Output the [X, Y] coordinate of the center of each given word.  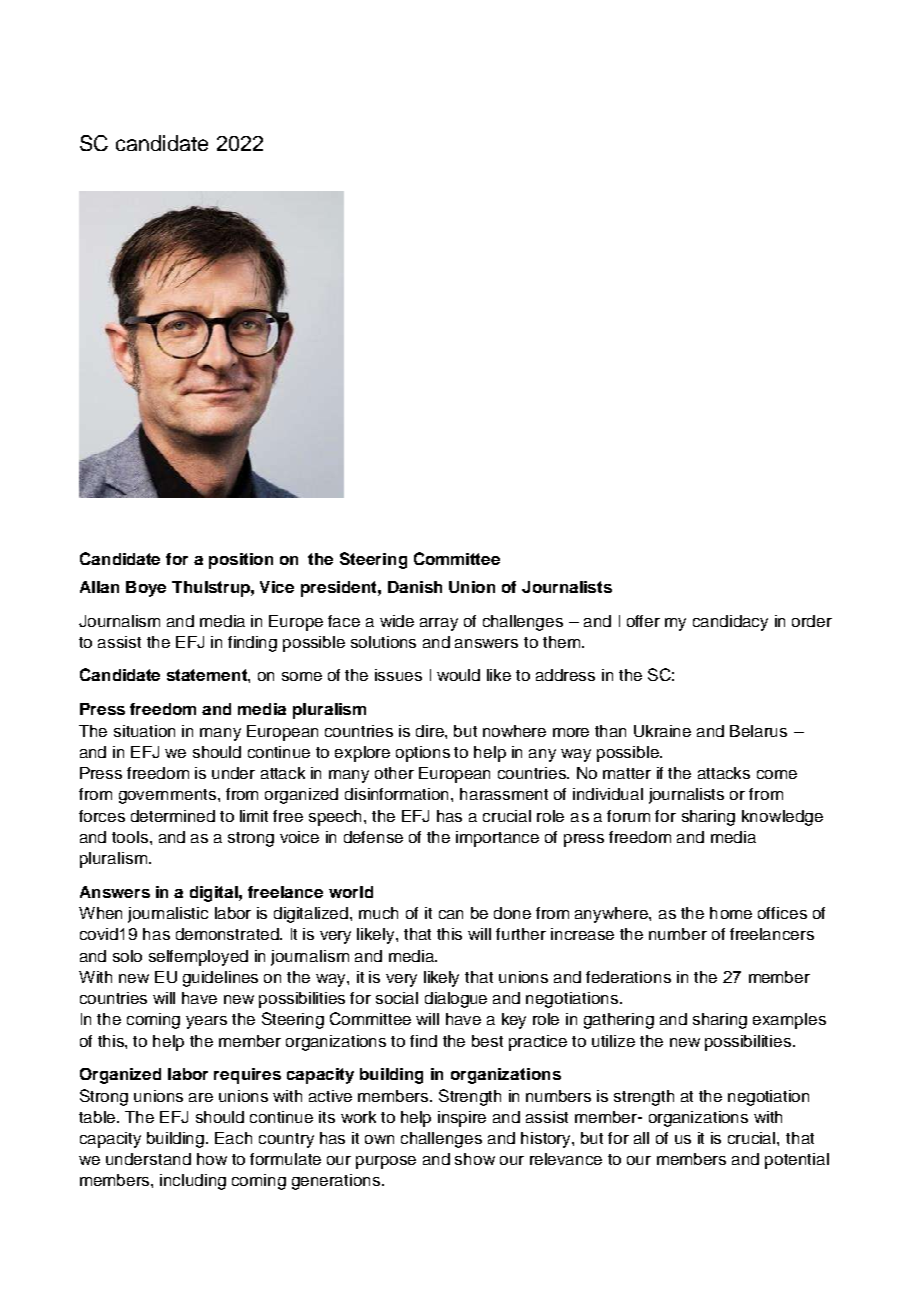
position [241, 561]
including [193, 1182]
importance [497, 839]
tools [131, 837]
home [731, 913]
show [475, 1159]
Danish [415, 587]
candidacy [730, 623]
